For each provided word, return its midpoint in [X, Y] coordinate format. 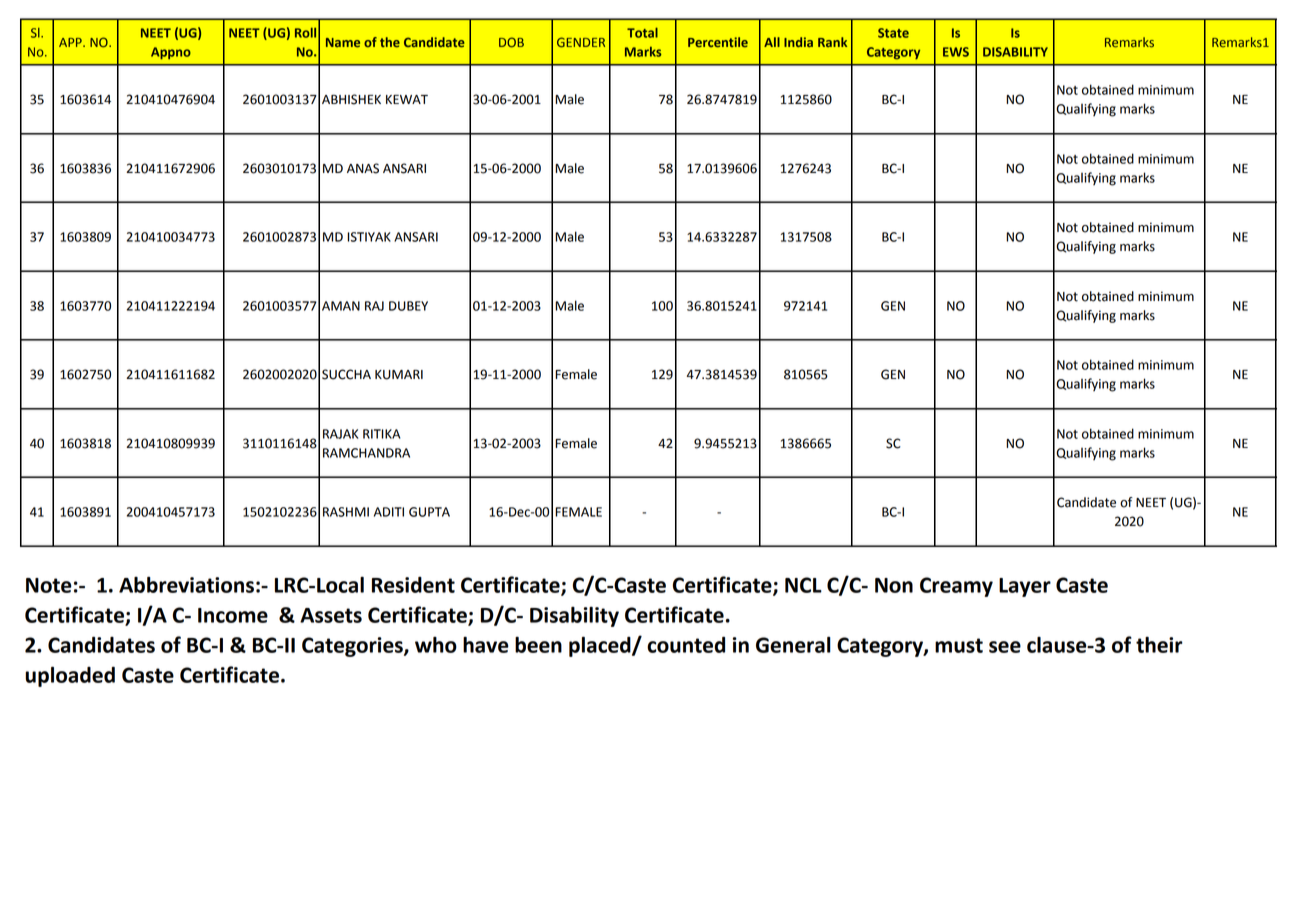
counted [686, 644]
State [893, 33]
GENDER [581, 42]
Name [343, 42]
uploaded [70, 676]
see [1005, 647]
